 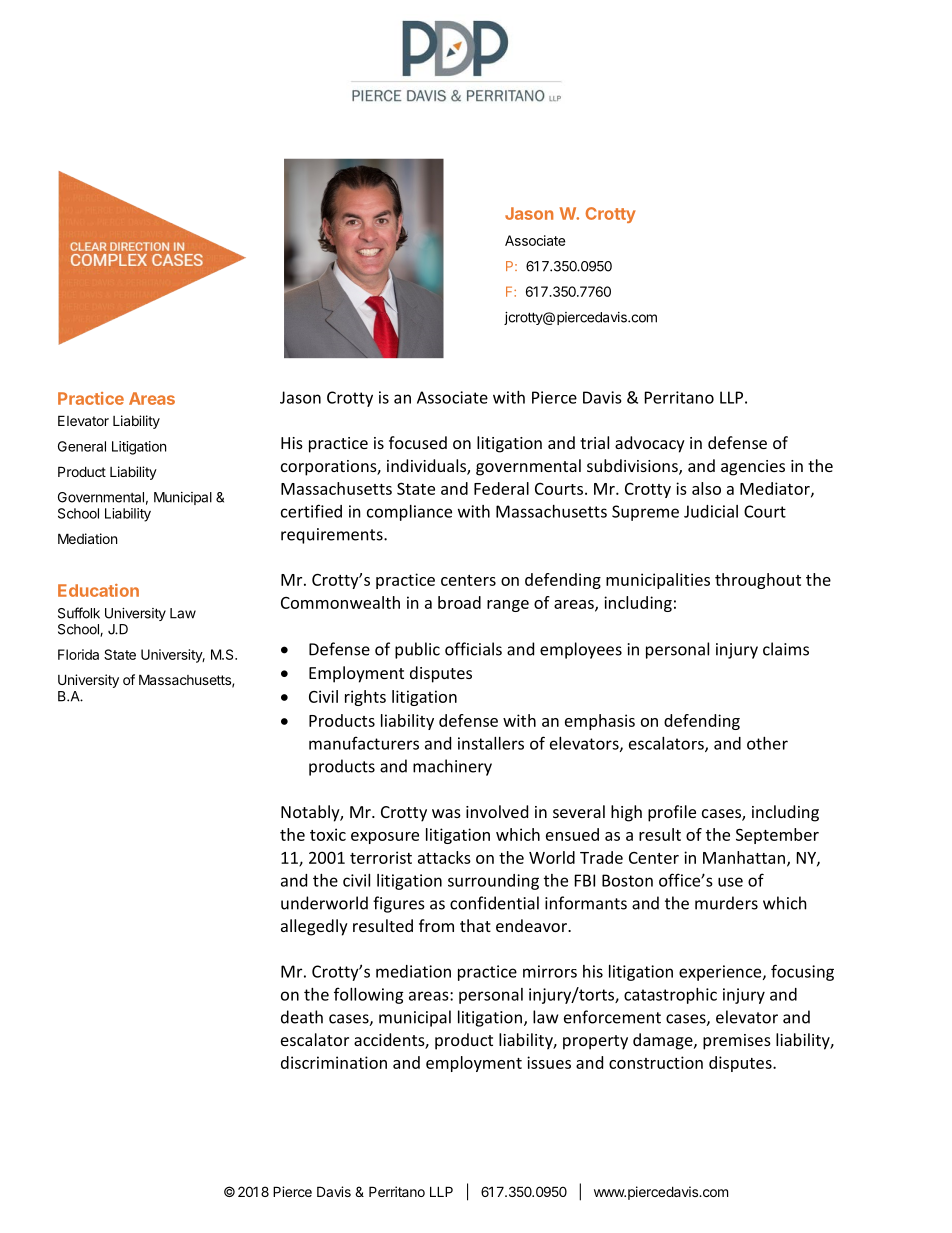 What do you see at coordinates (302, 1017) in the screenshot?
I see `death` at bounding box center [302, 1017].
